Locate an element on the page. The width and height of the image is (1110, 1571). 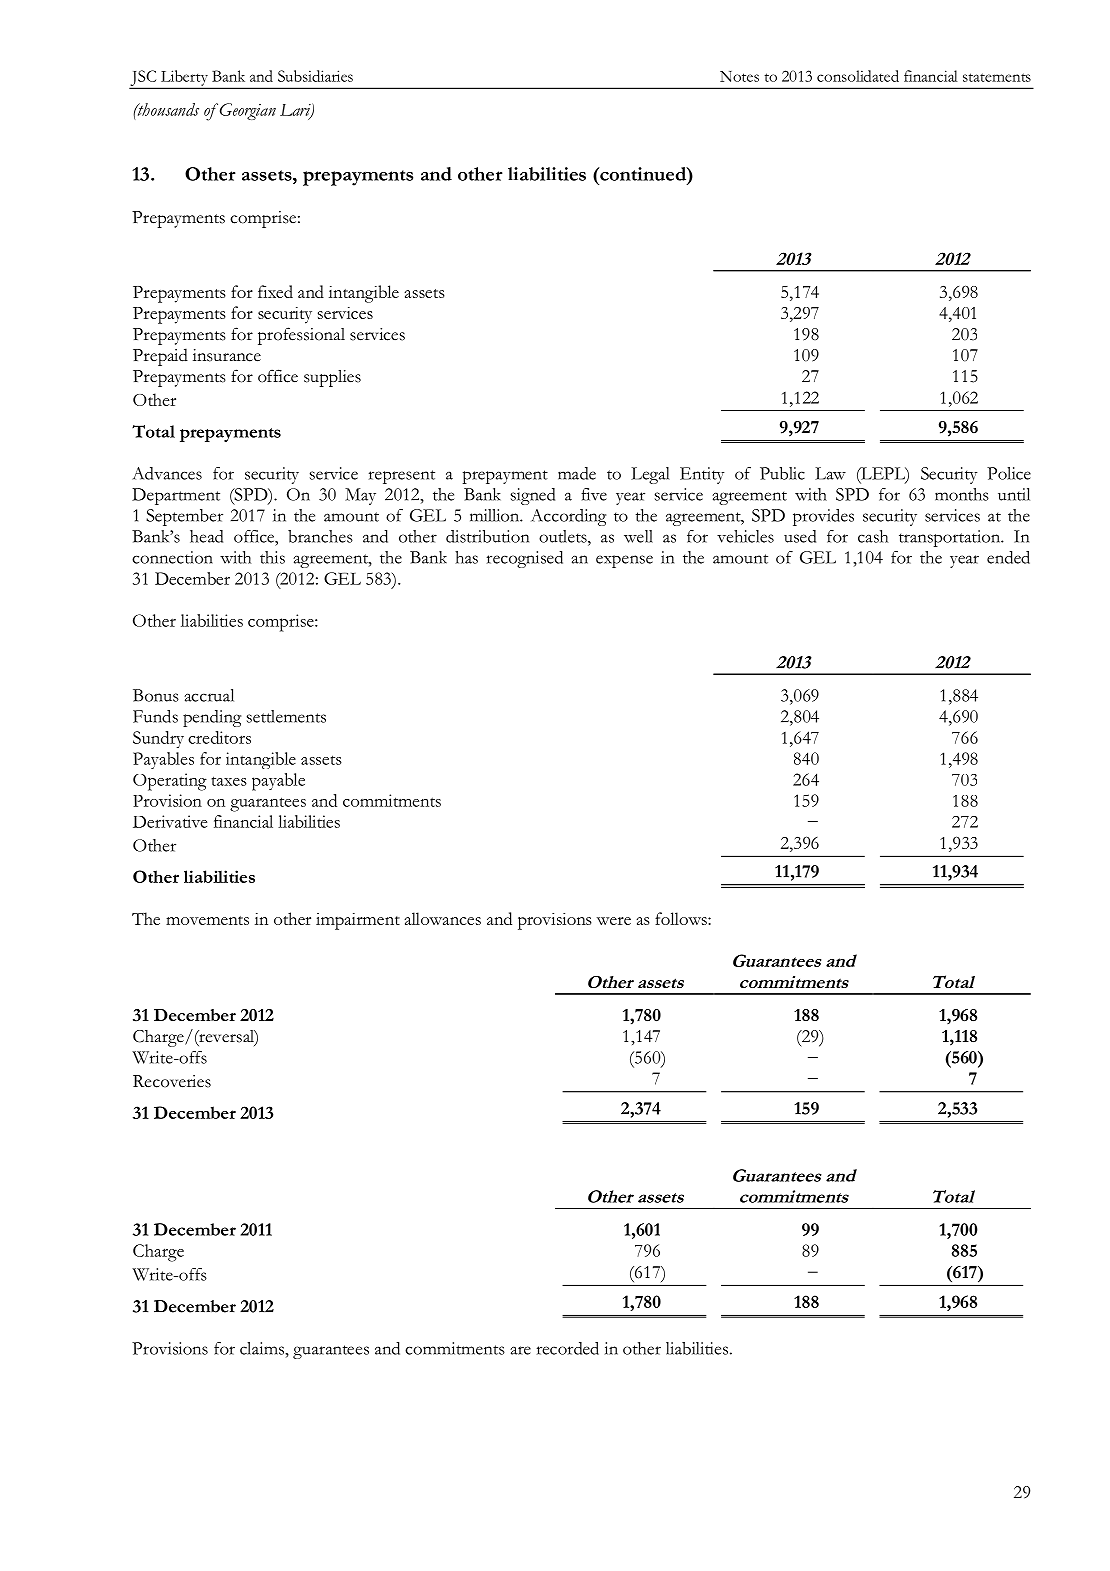
Law is located at coordinates (830, 473).
